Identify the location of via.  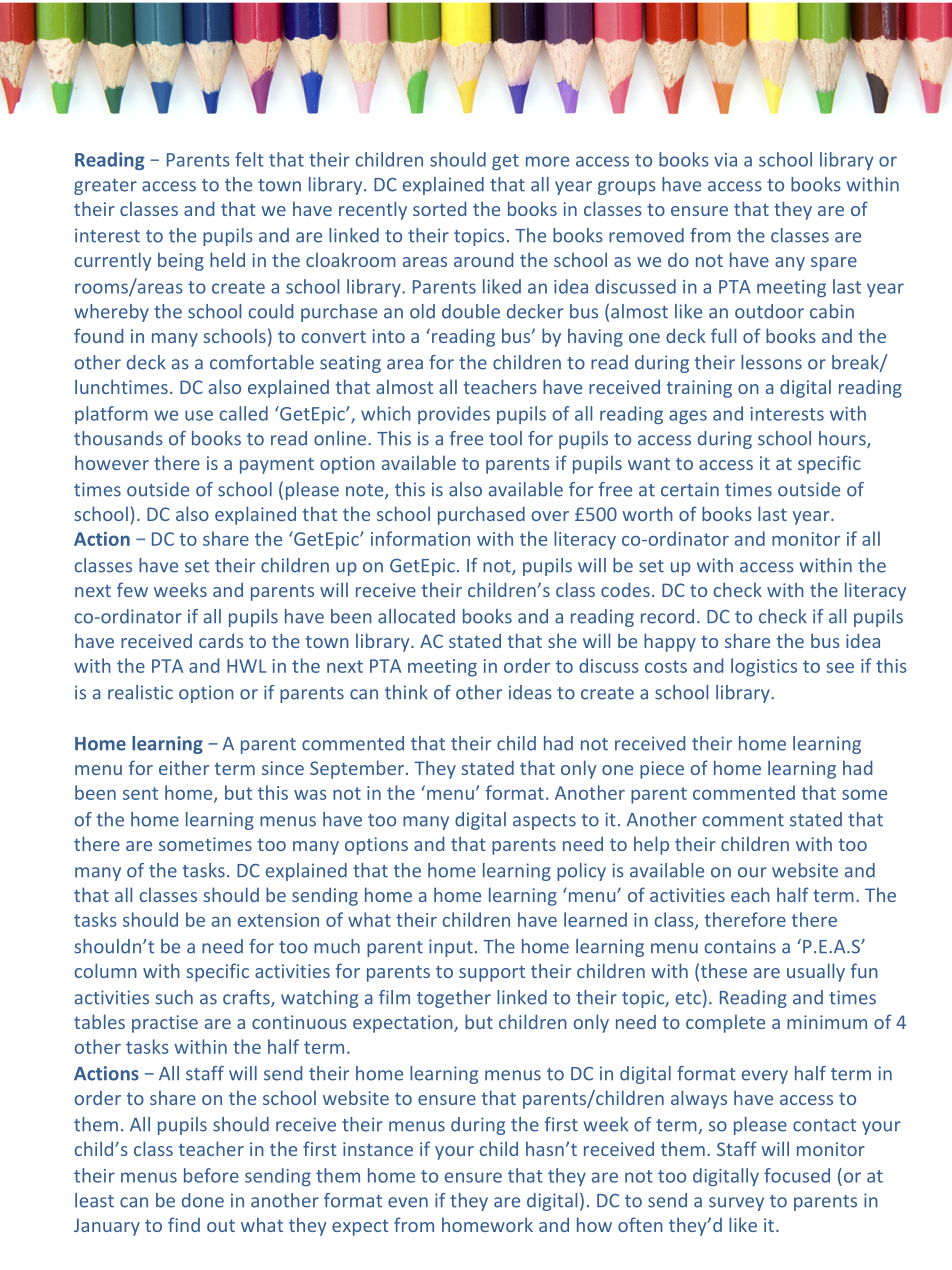
(725, 160).
